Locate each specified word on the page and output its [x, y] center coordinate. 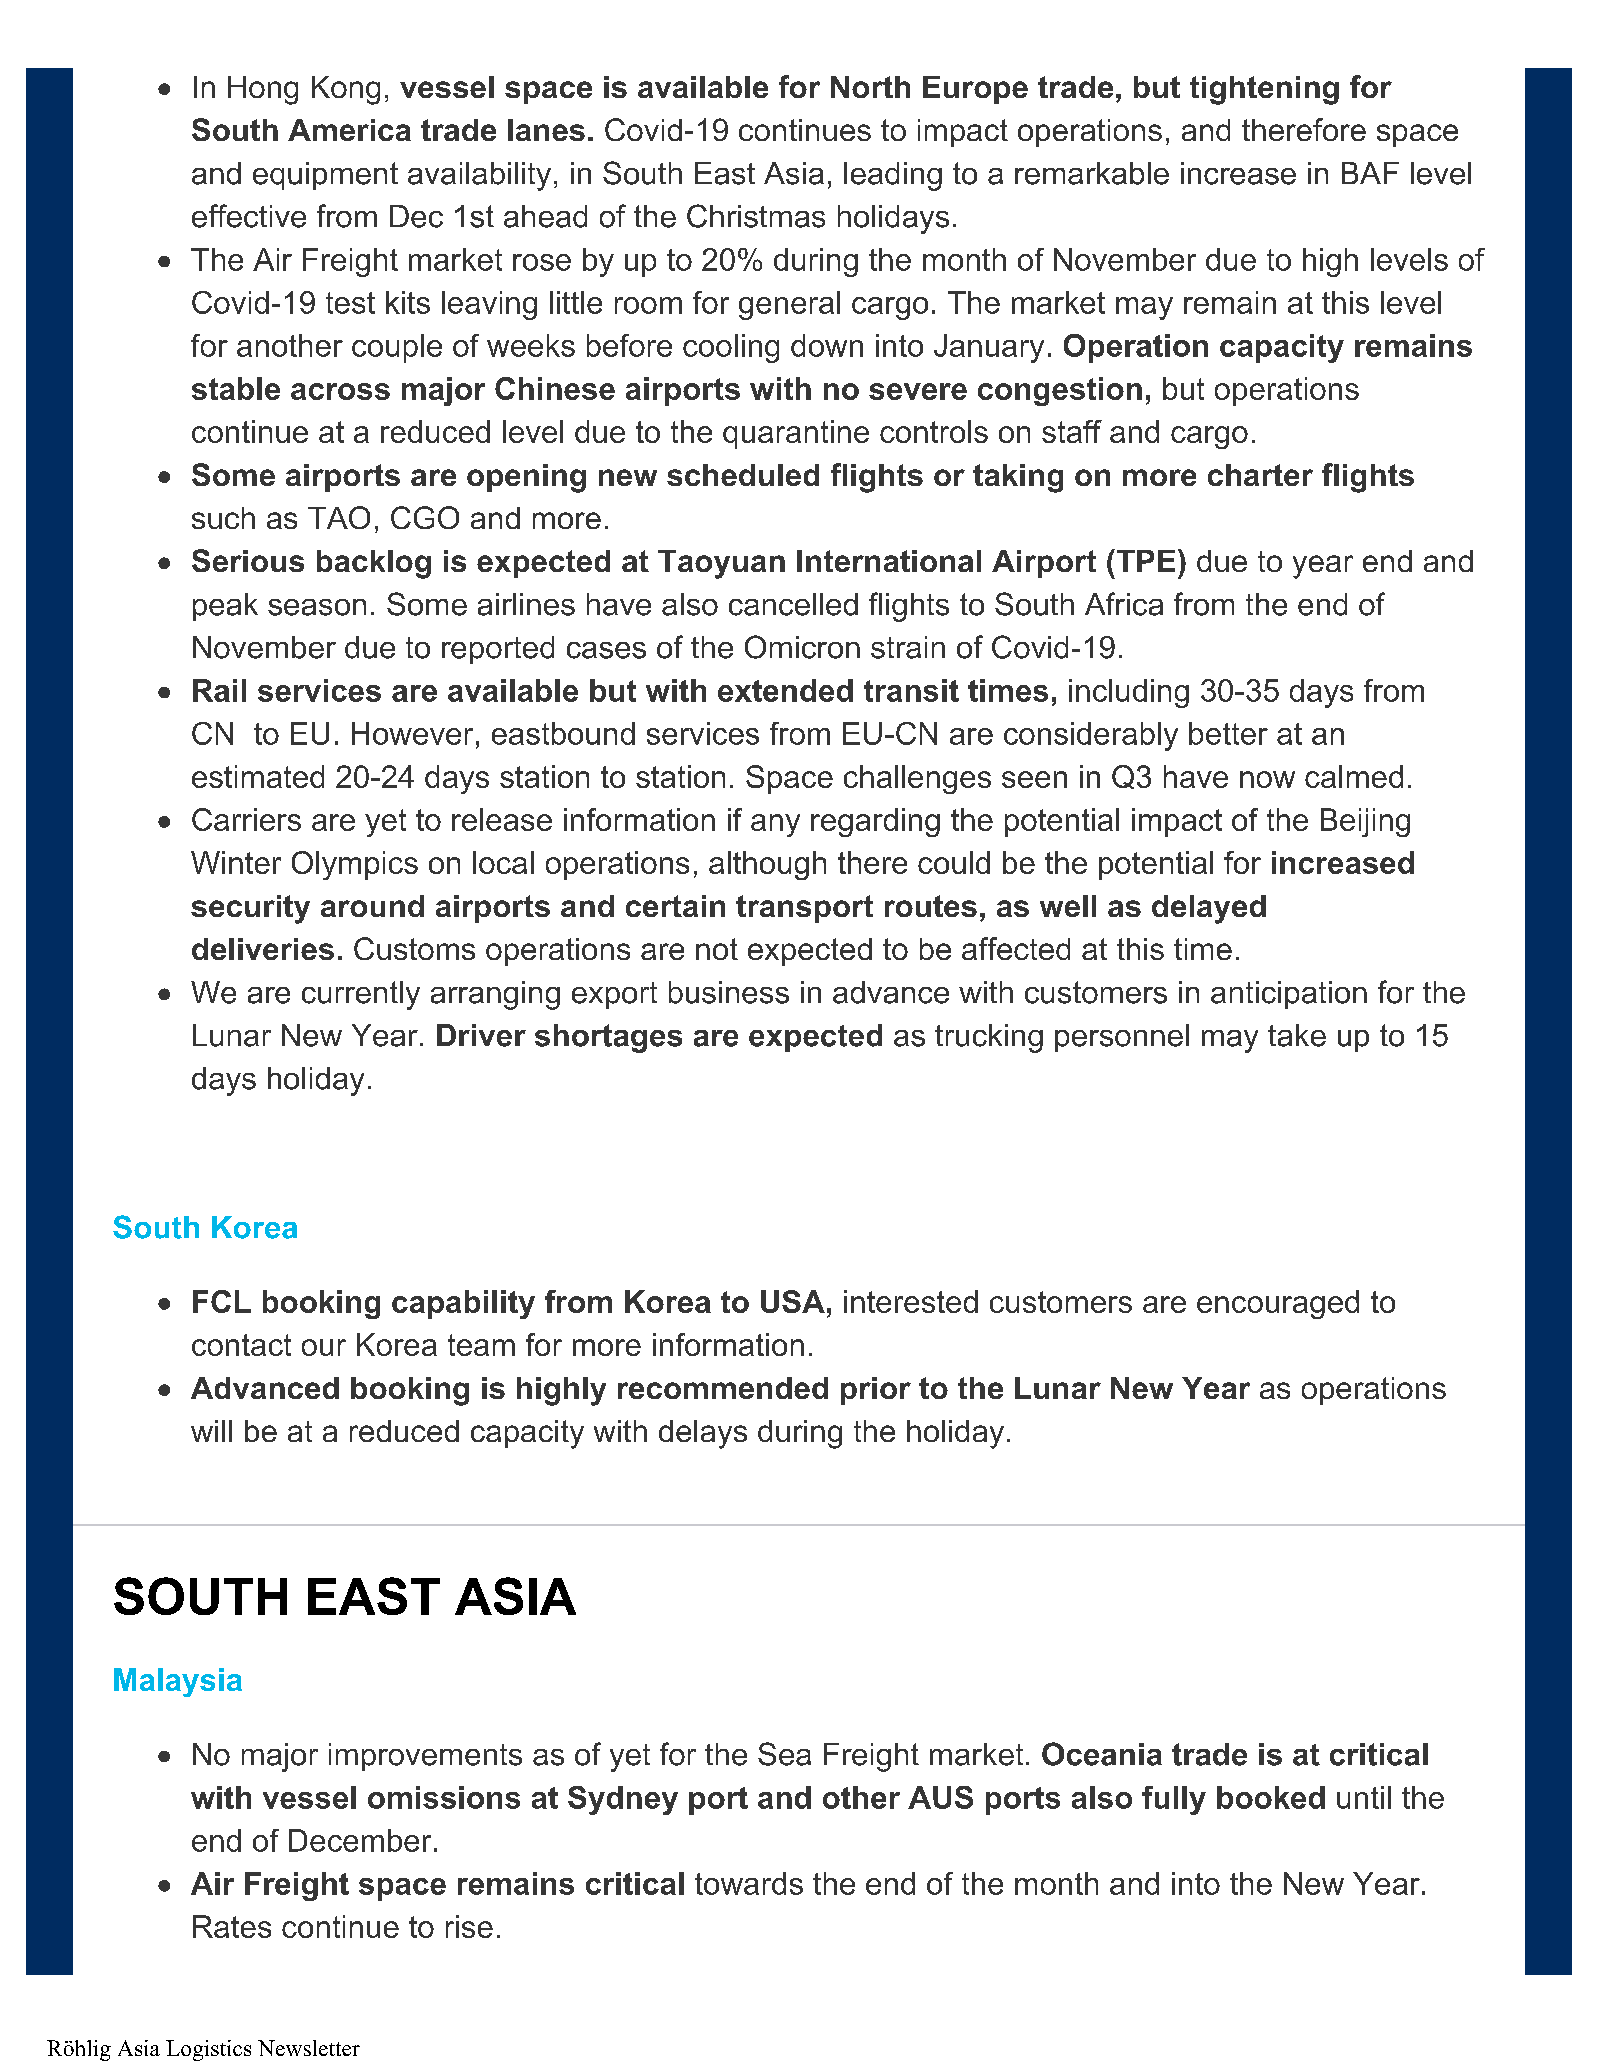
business [729, 992]
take [1297, 1035]
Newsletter [309, 2048]
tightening [1264, 90]
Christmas [756, 216]
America [349, 130]
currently [361, 995]
